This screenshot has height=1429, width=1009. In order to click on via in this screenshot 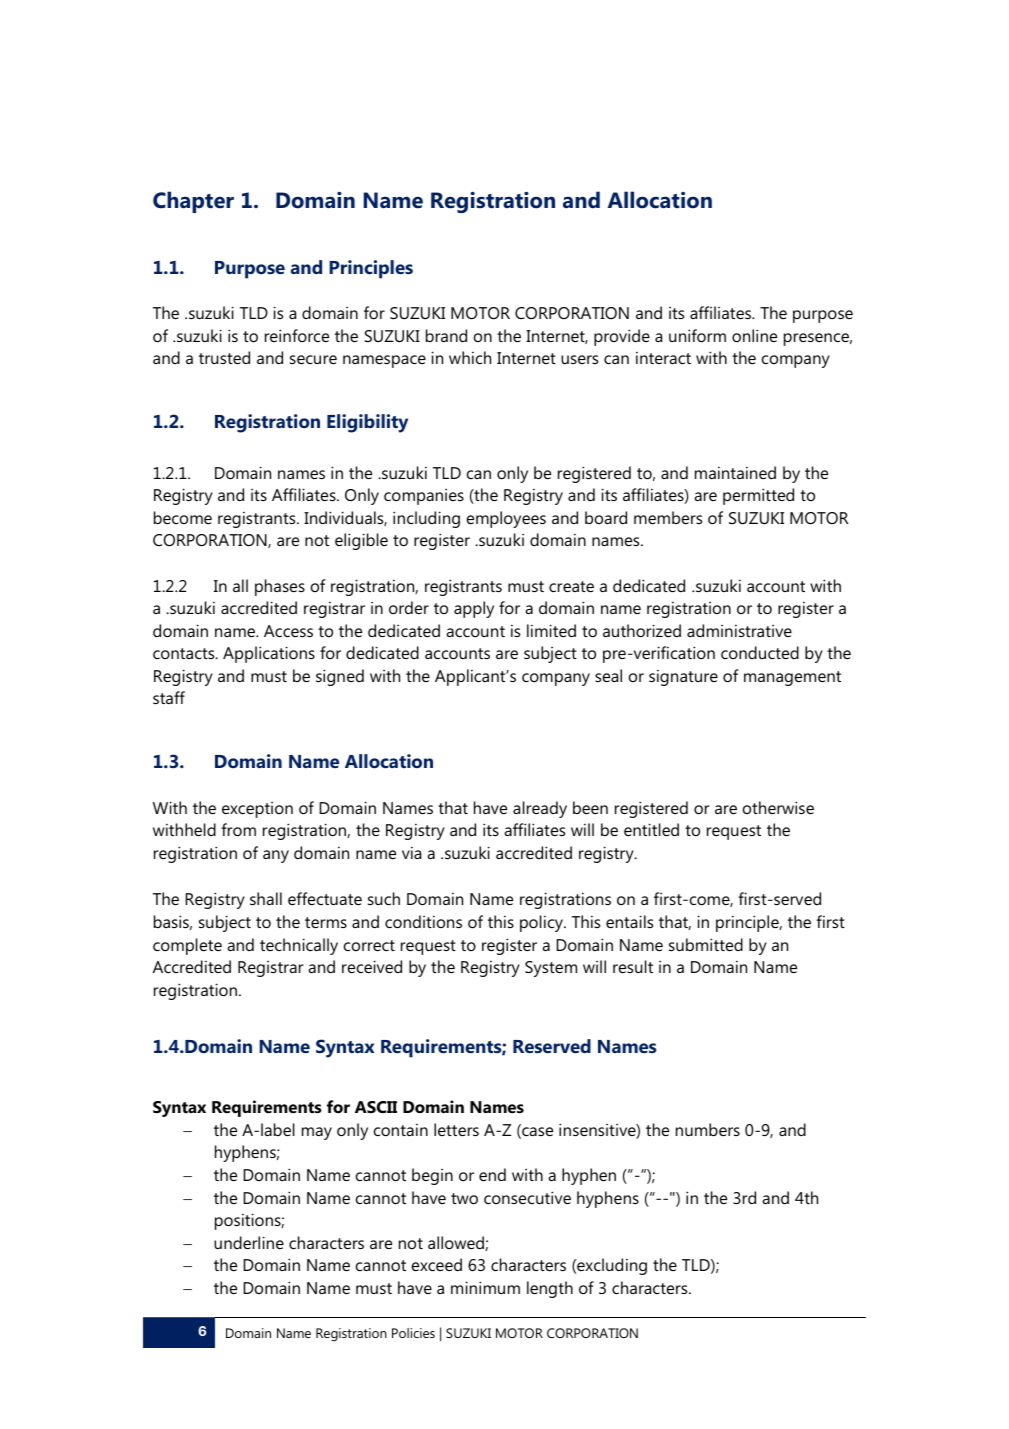, I will do `click(411, 852)`.
